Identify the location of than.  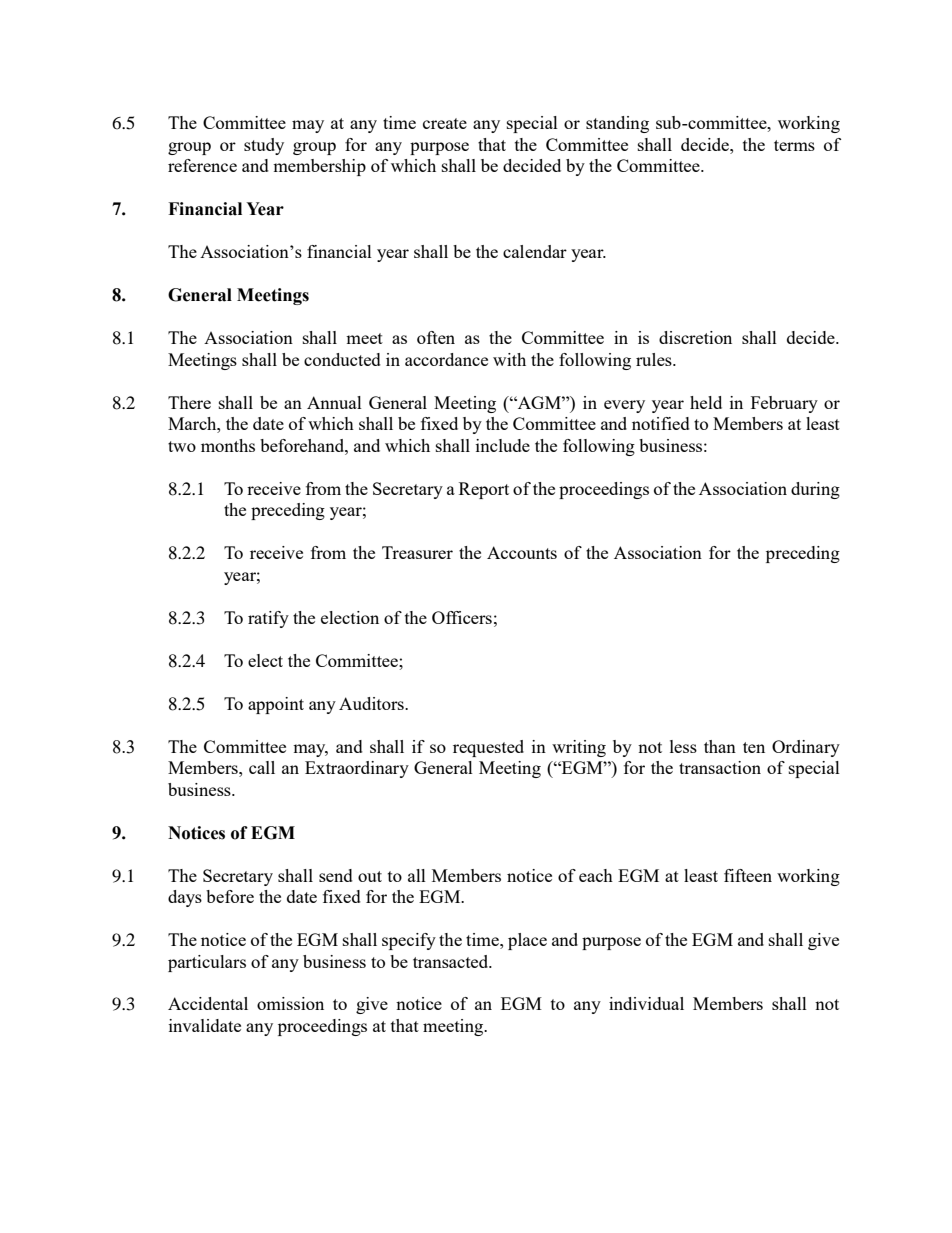
(720, 746).
